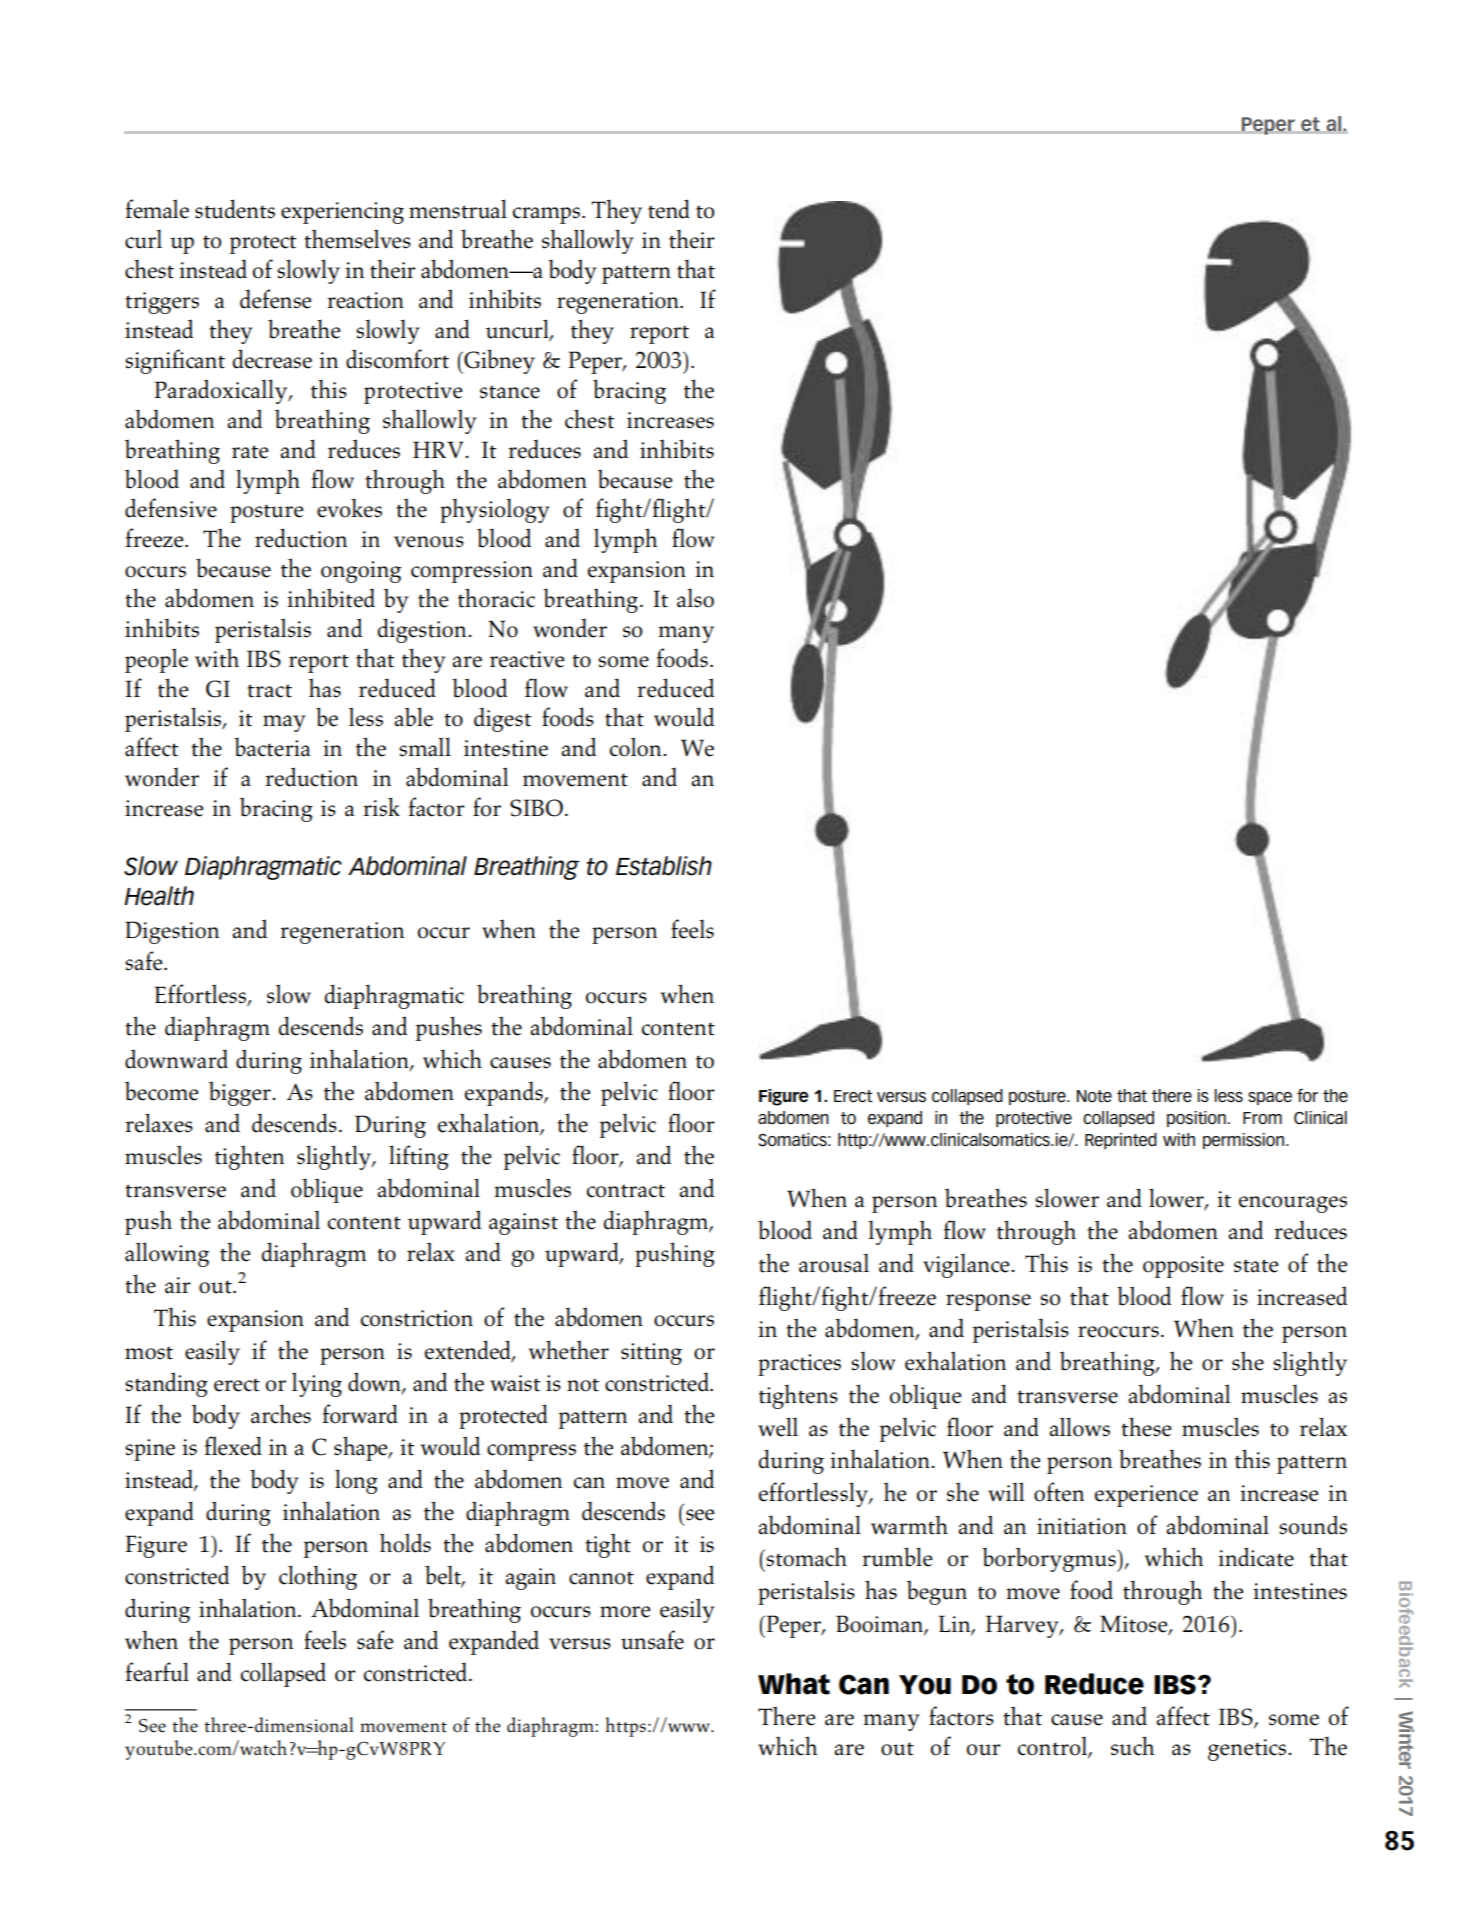  What do you see at coordinates (548, 215) in the image?
I see `cramps` at bounding box center [548, 215].
